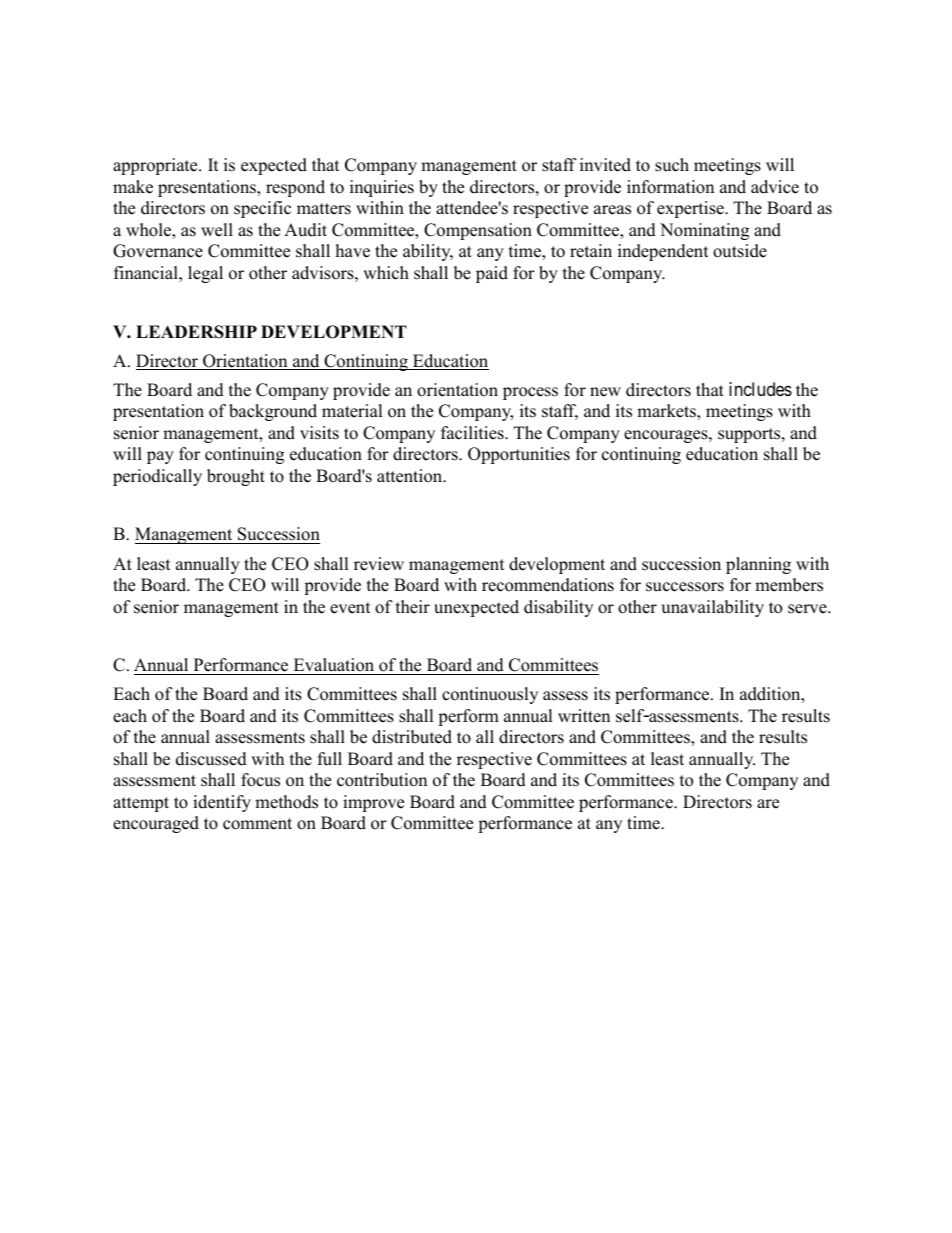 Image resolution: width=952 pixels, height=1233 pixels. Describe the element at coordinates (196, 332) in the screenshot. I see `LEADERSHIP` at that location.
